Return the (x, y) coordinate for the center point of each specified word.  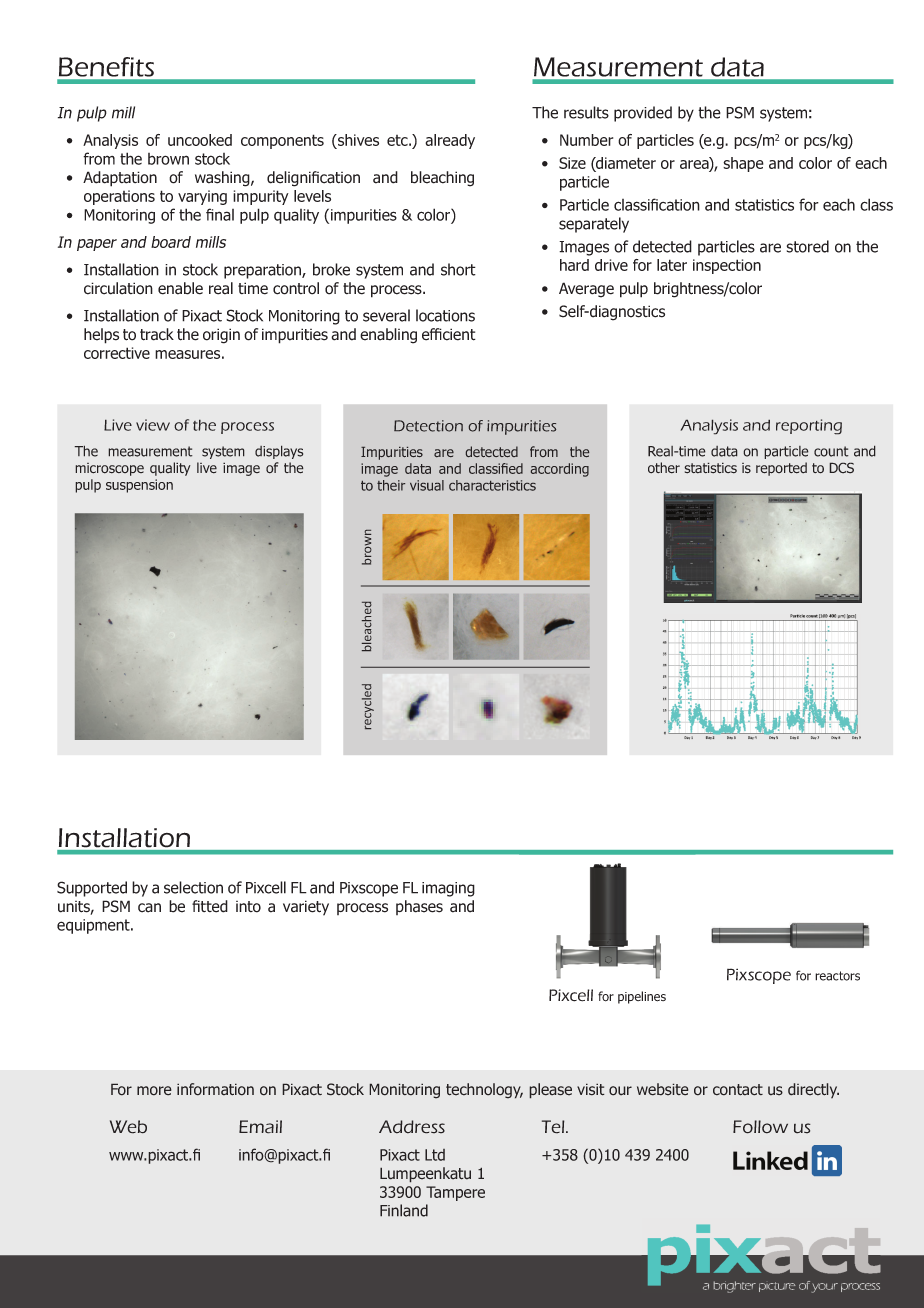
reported (781, 469)
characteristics (492, 485)
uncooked (200, 140)
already (450, 141)
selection (193, 887)
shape (743, 164)
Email (260, 1127)
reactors (837, 976)
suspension (139, 486)
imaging (448, 889)
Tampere (455, 1193)
